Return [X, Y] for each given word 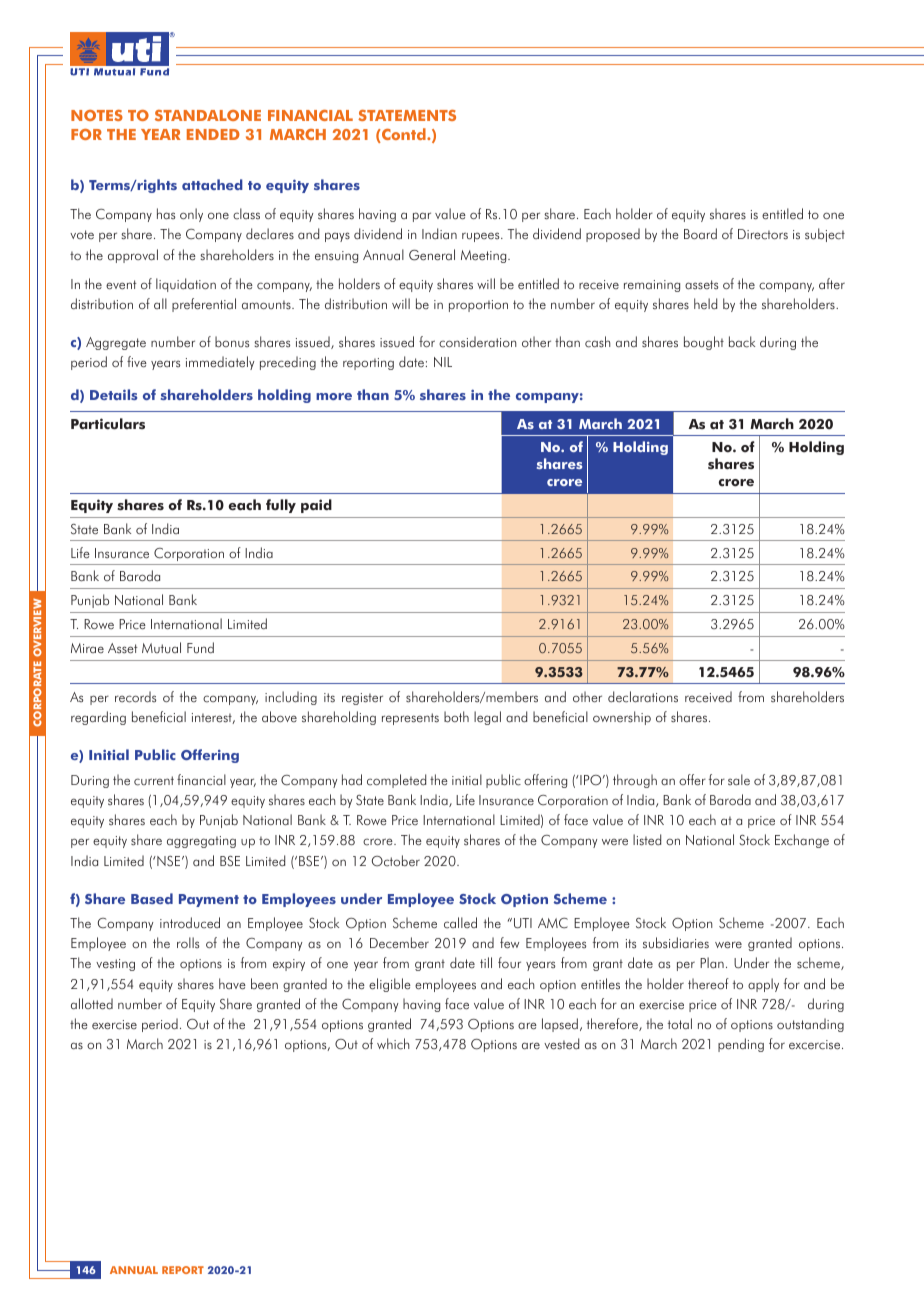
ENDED [213, 134]
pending [741, 1045]
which [393, 1044]
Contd [404, 135]
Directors [763, 234]
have [232, 984]
